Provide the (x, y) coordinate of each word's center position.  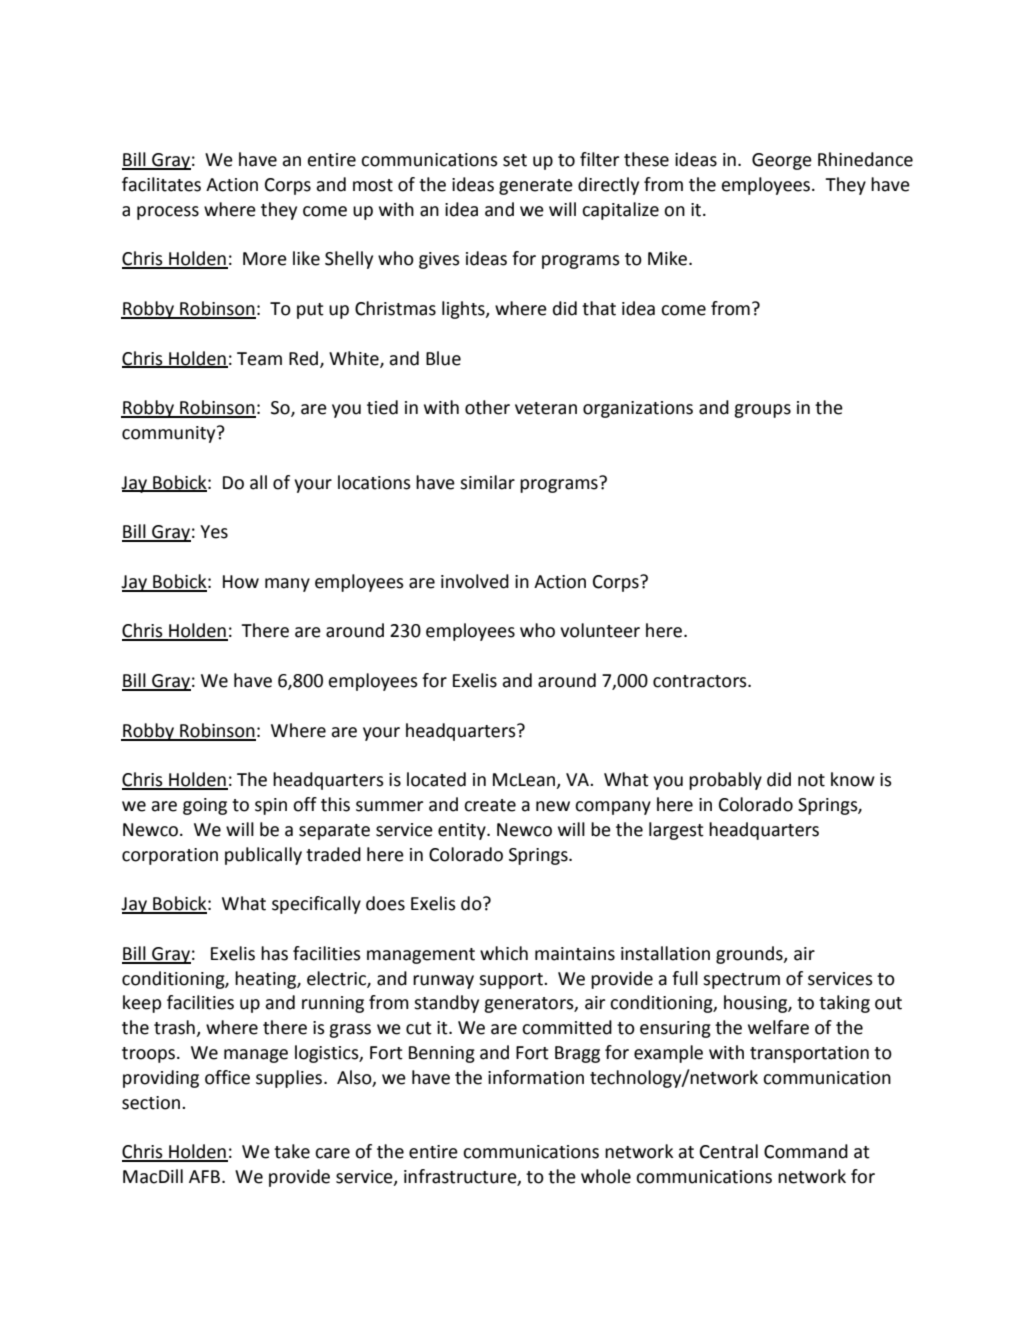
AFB (206, 1176)
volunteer (600, 630)
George (782, 161)
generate (536, 187)
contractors (701, 681)
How (241, 582)
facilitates (161, 184)
